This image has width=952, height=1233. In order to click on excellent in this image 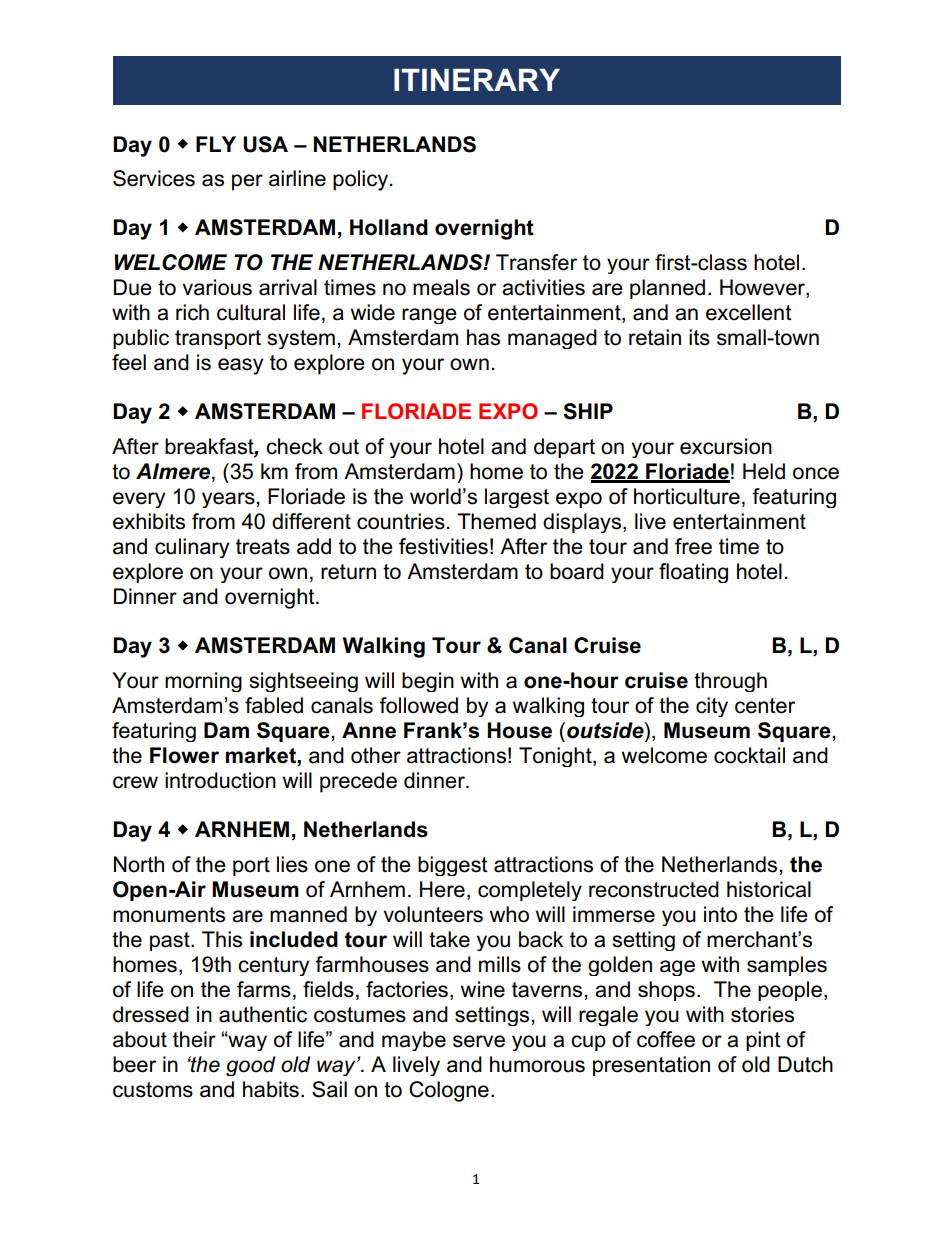, I will do `click(749, 312)`.
